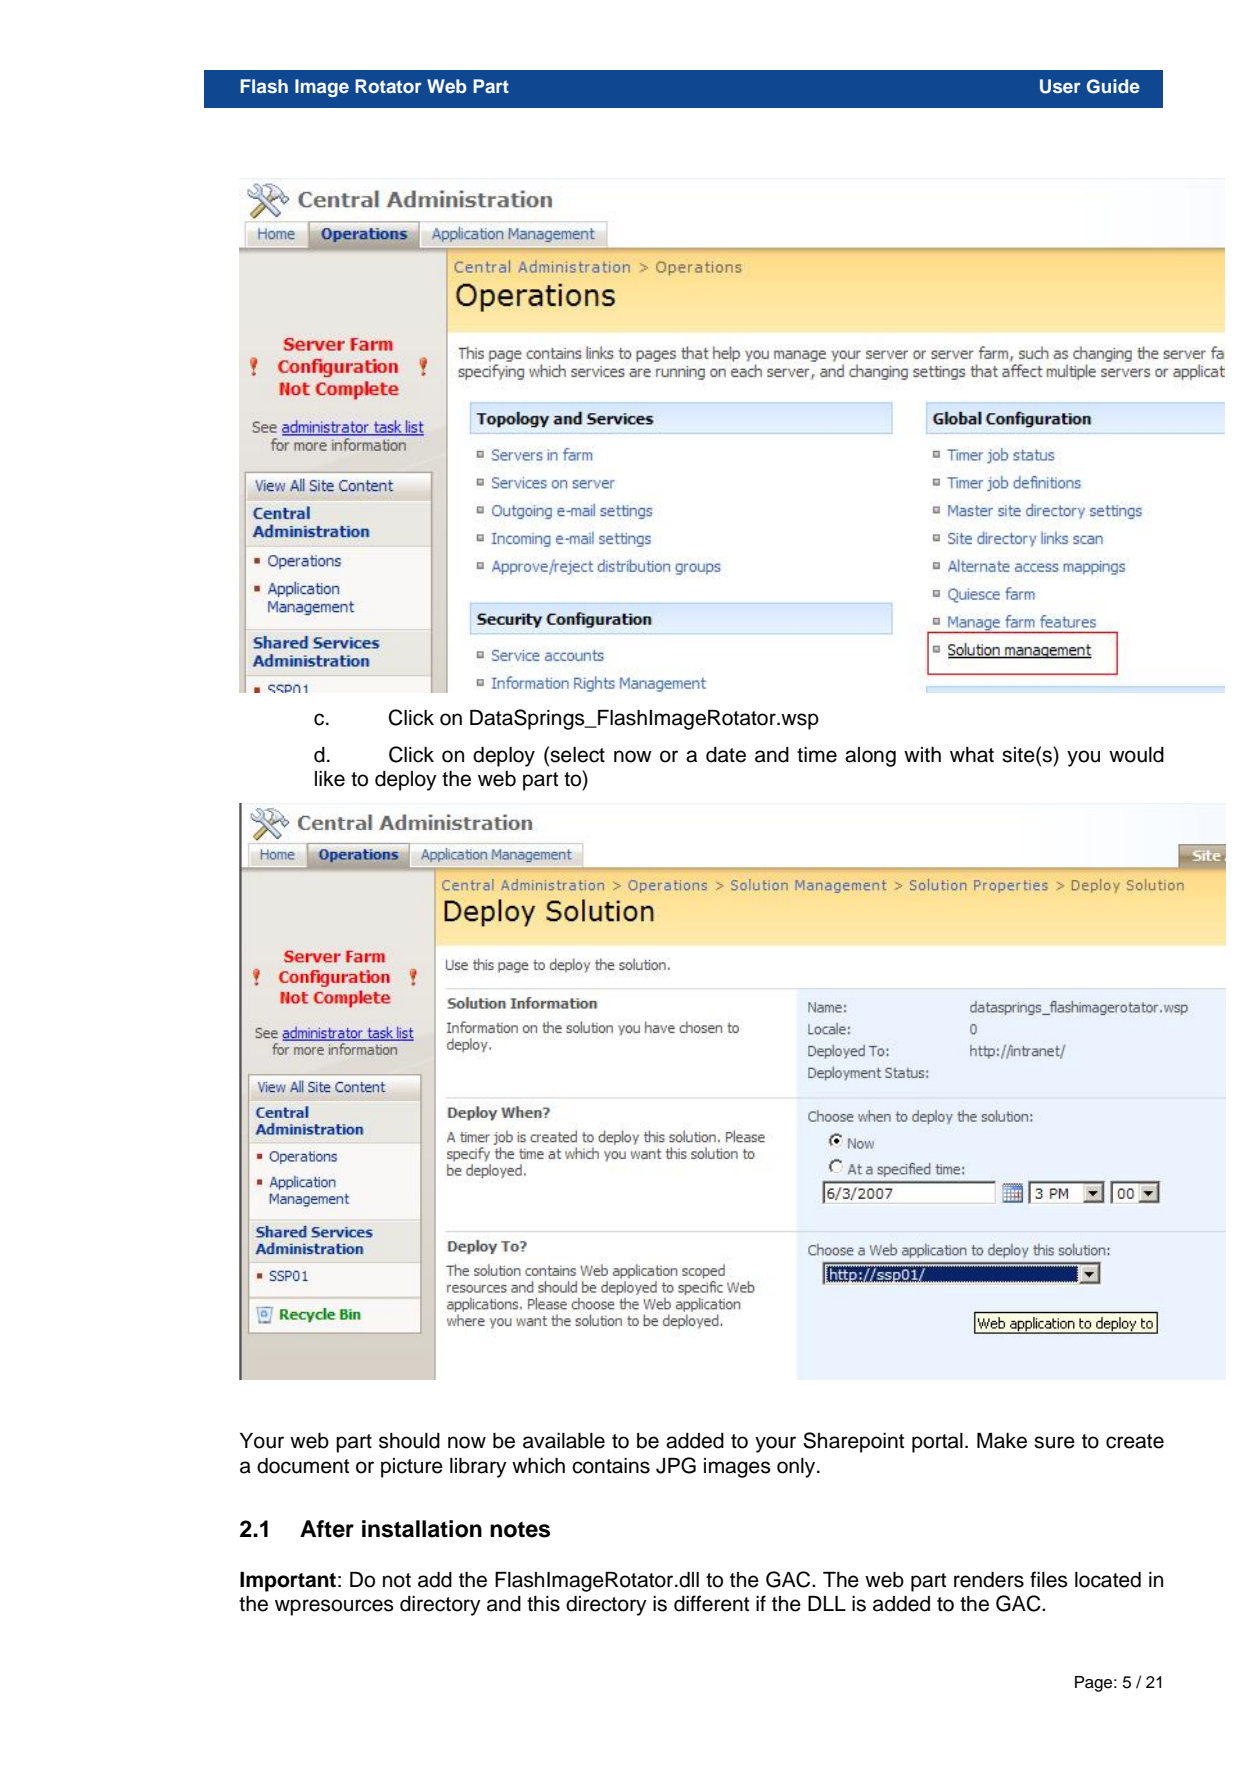  Describe the element at coordinates (330, 779) in the screenshot. I see `like` at that location.
